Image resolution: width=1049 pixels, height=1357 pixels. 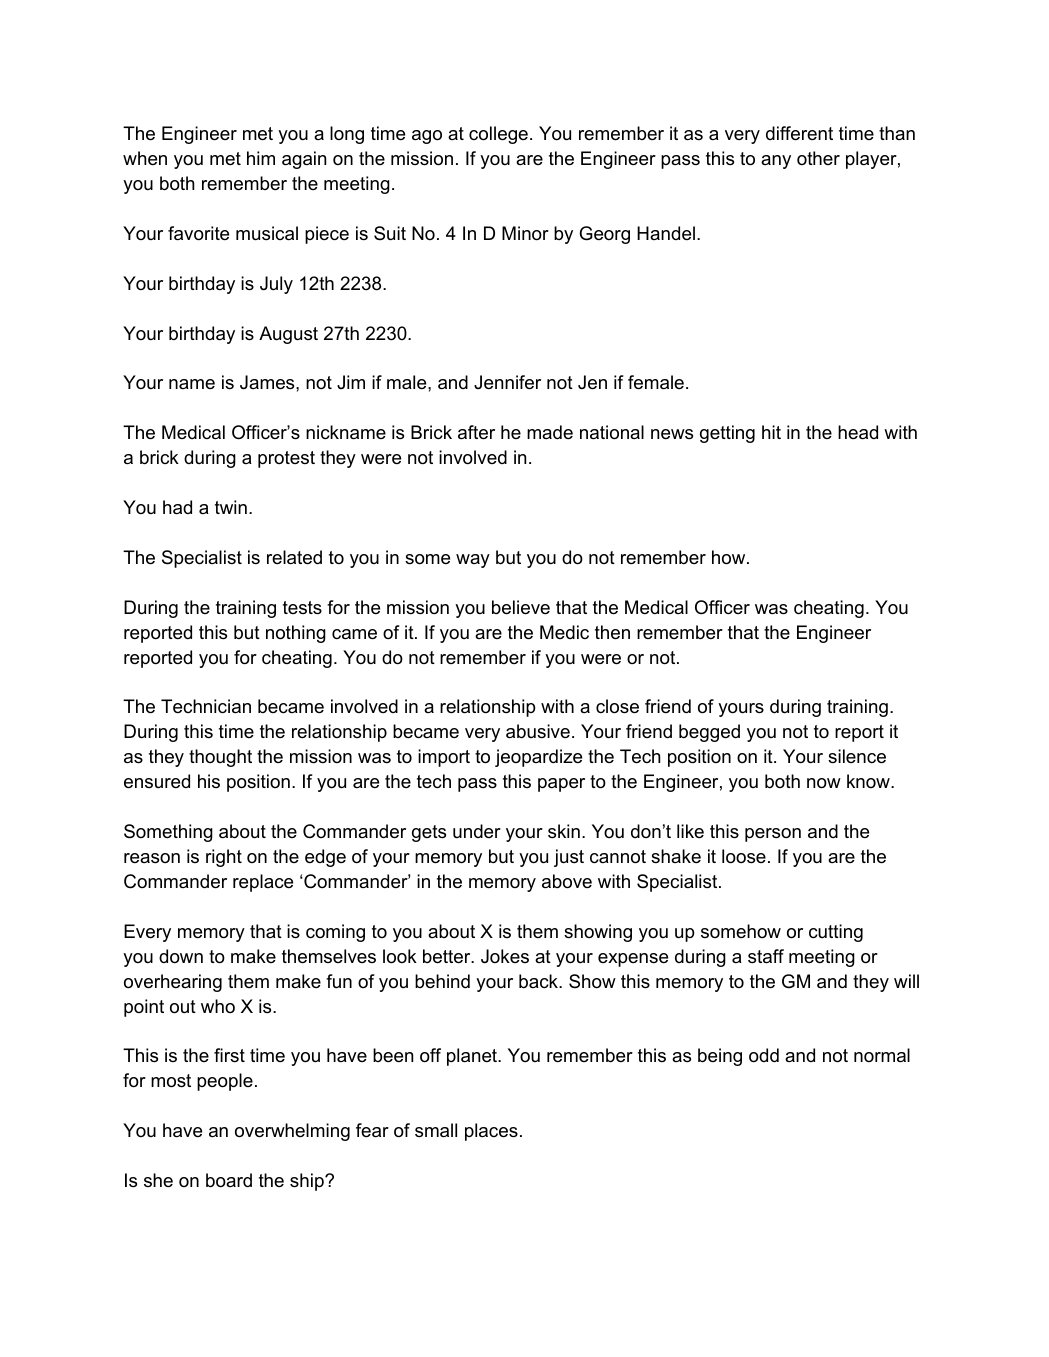 What do you see at coordinates (261, 158) in the screenshot?
I see `him` at bounding box center [261, 158].
